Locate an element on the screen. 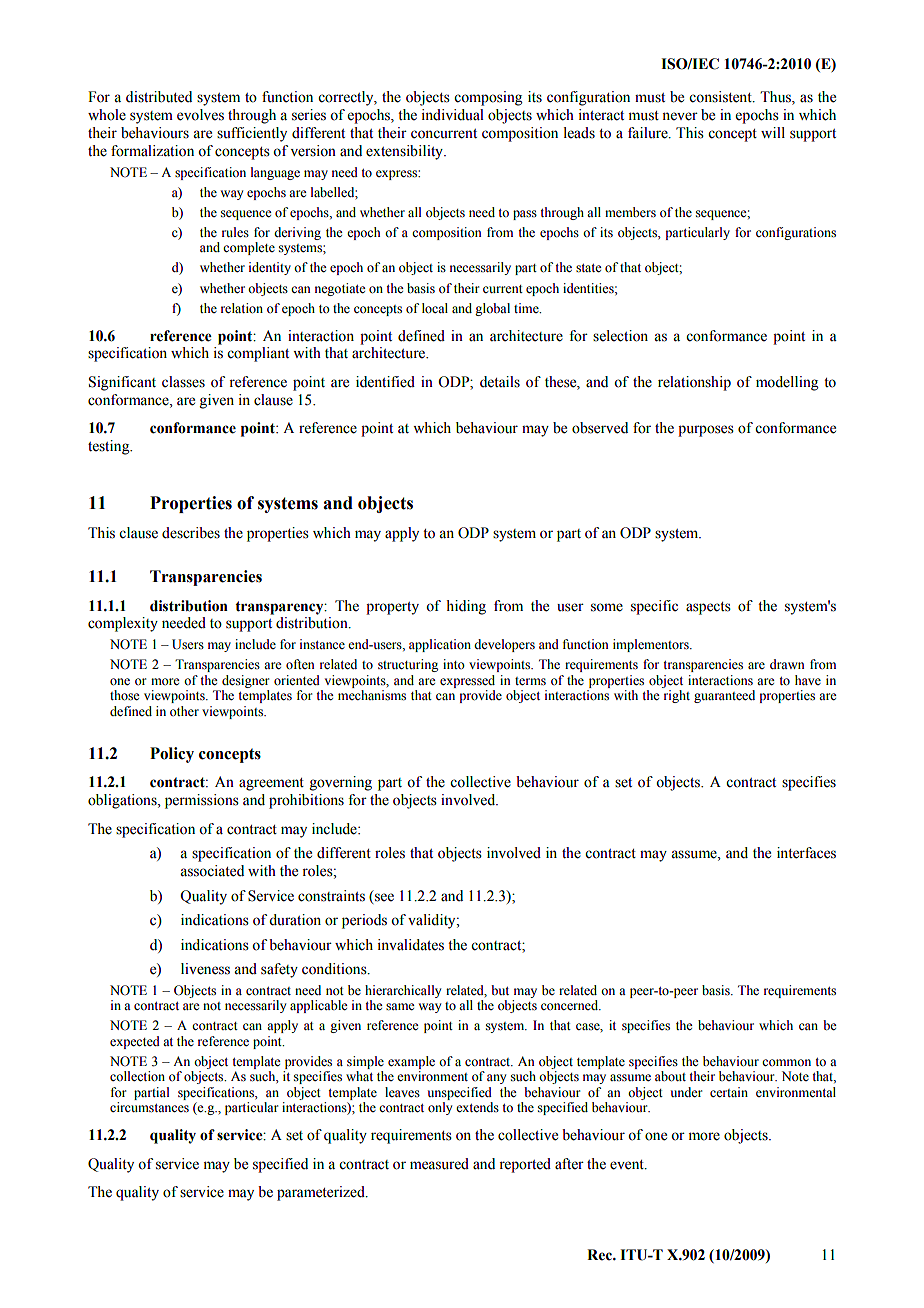  circumstances is located at coordinates (149, 1107).
